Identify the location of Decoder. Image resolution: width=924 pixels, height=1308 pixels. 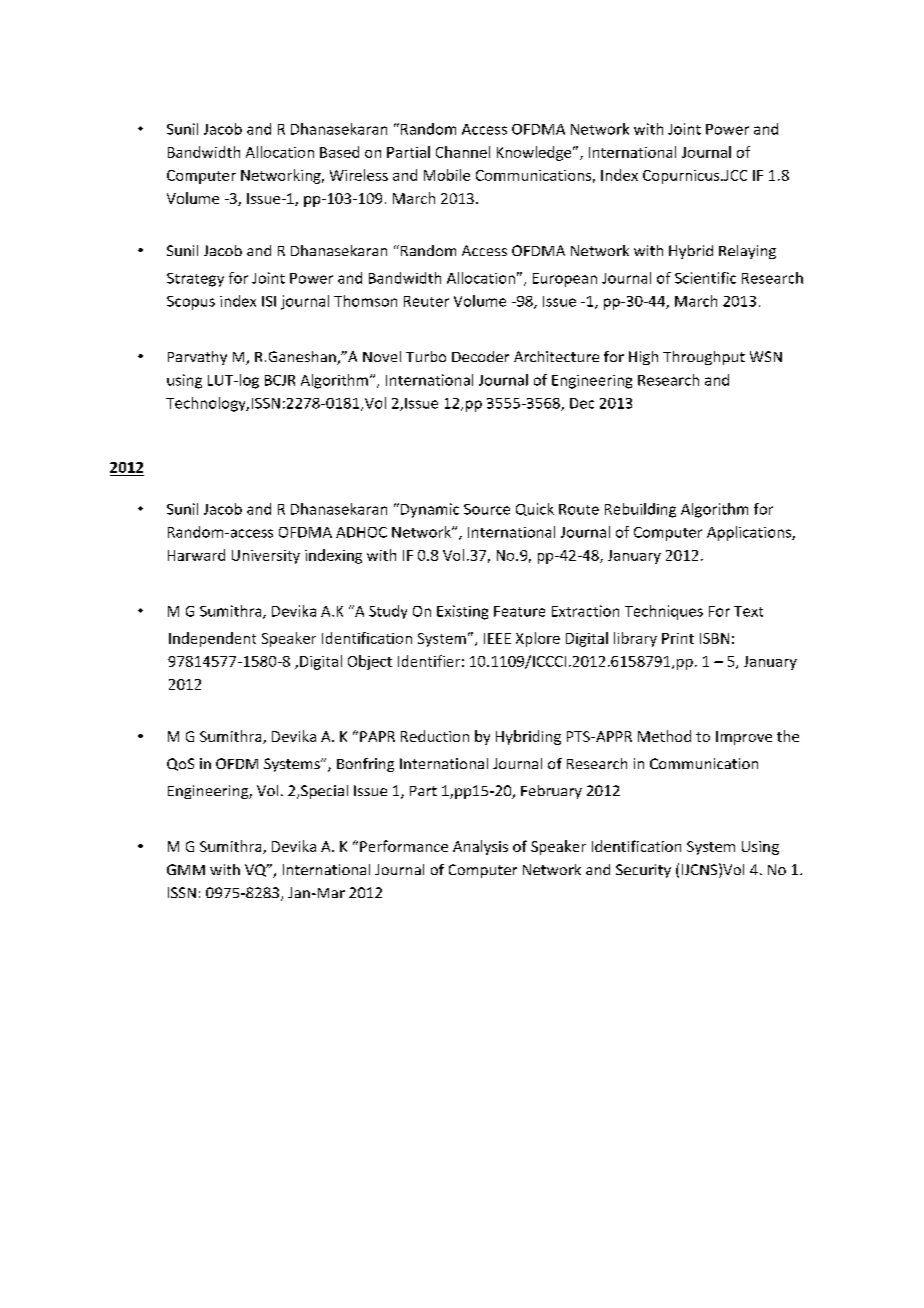
(480, 356).
